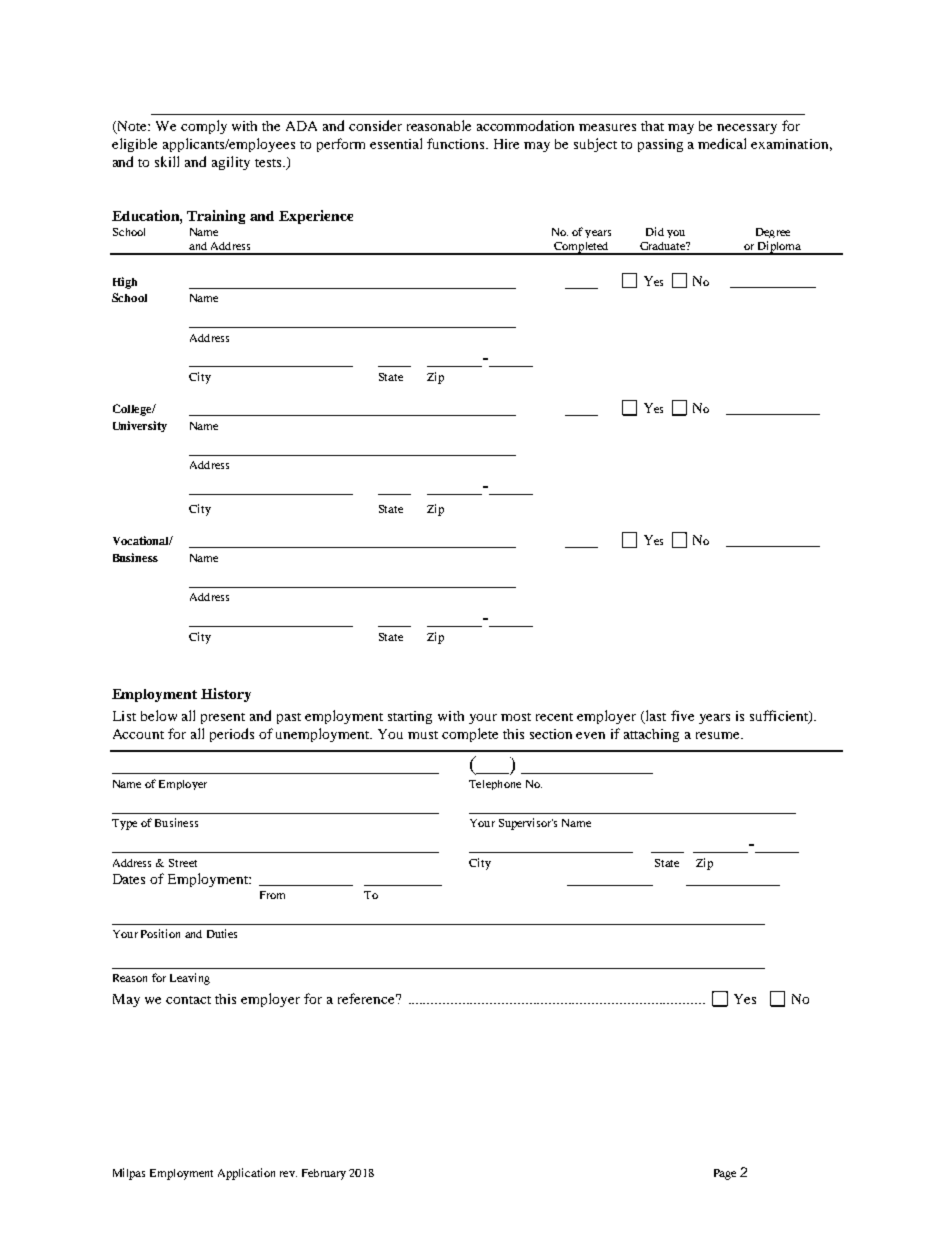  Describe the element at coordinates (457, 143) in the page. I see `functions` at that location.
